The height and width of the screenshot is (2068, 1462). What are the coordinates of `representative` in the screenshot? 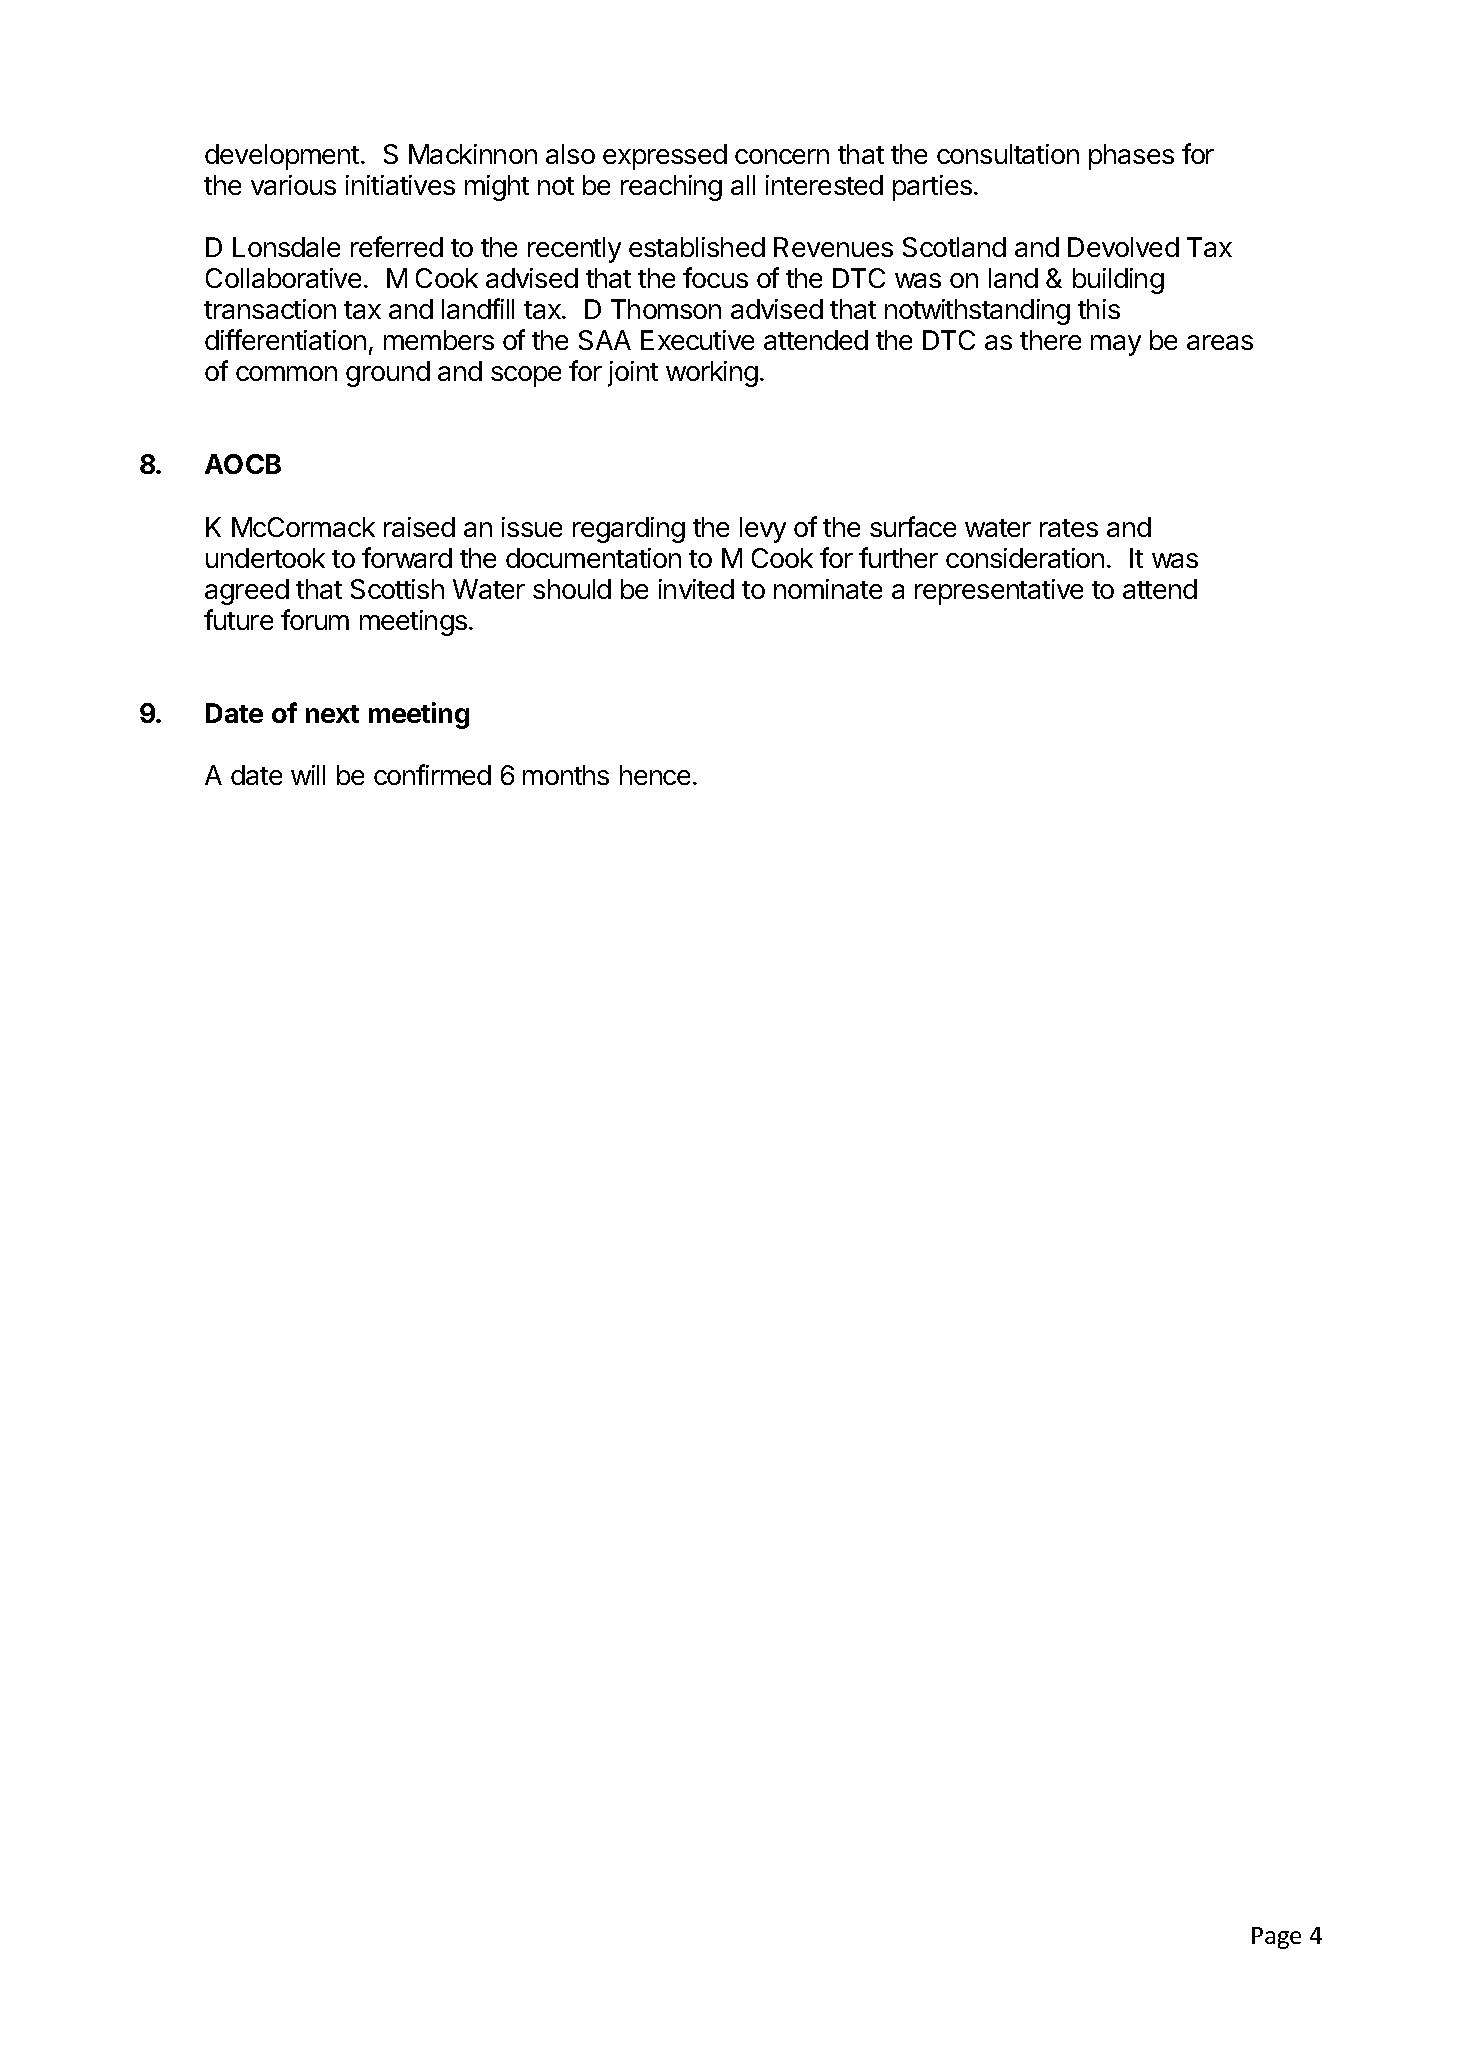 It's located at (999, 592).
